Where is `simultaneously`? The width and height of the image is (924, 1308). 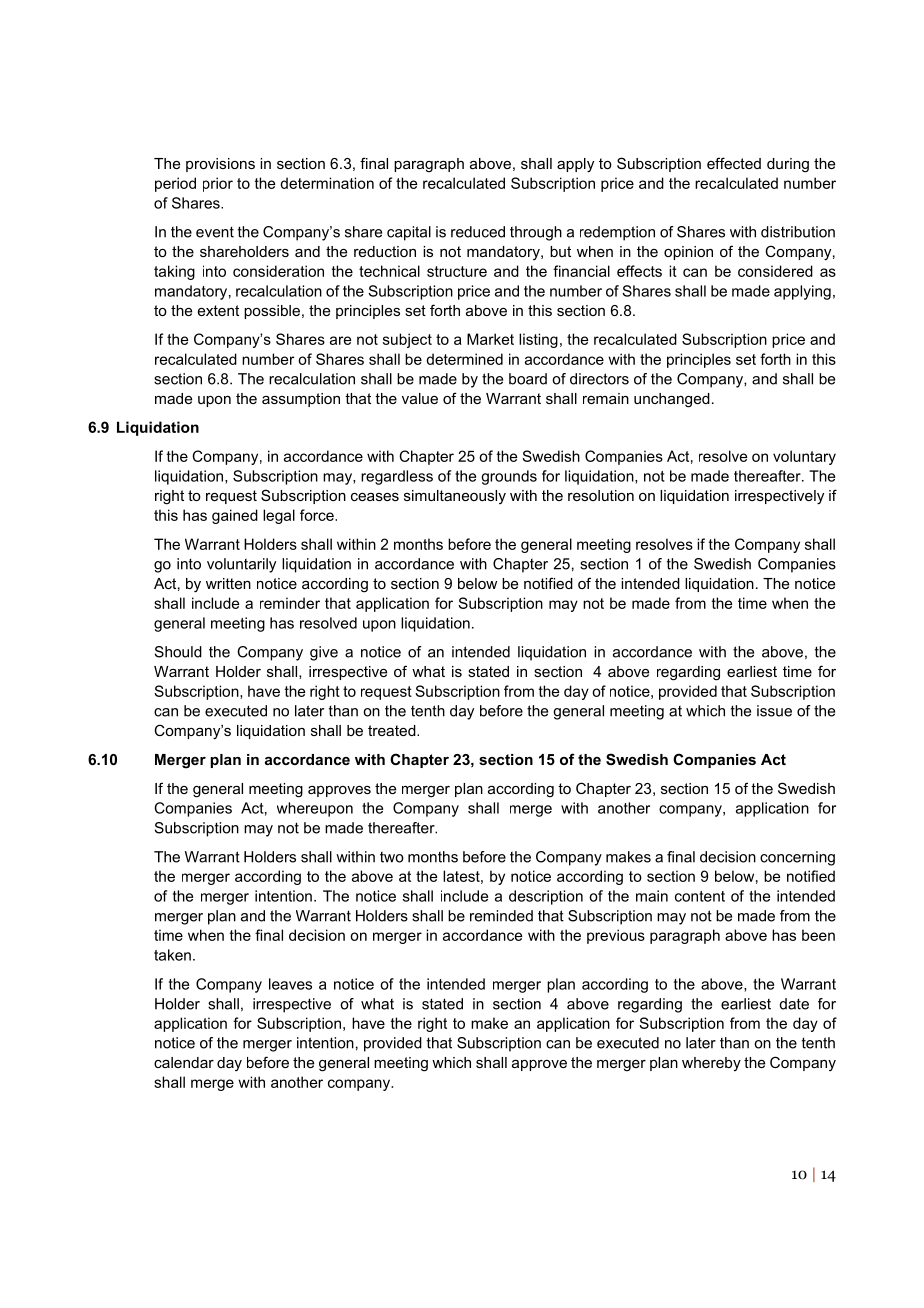 simultaneously is located at coordinates (455, 497).
